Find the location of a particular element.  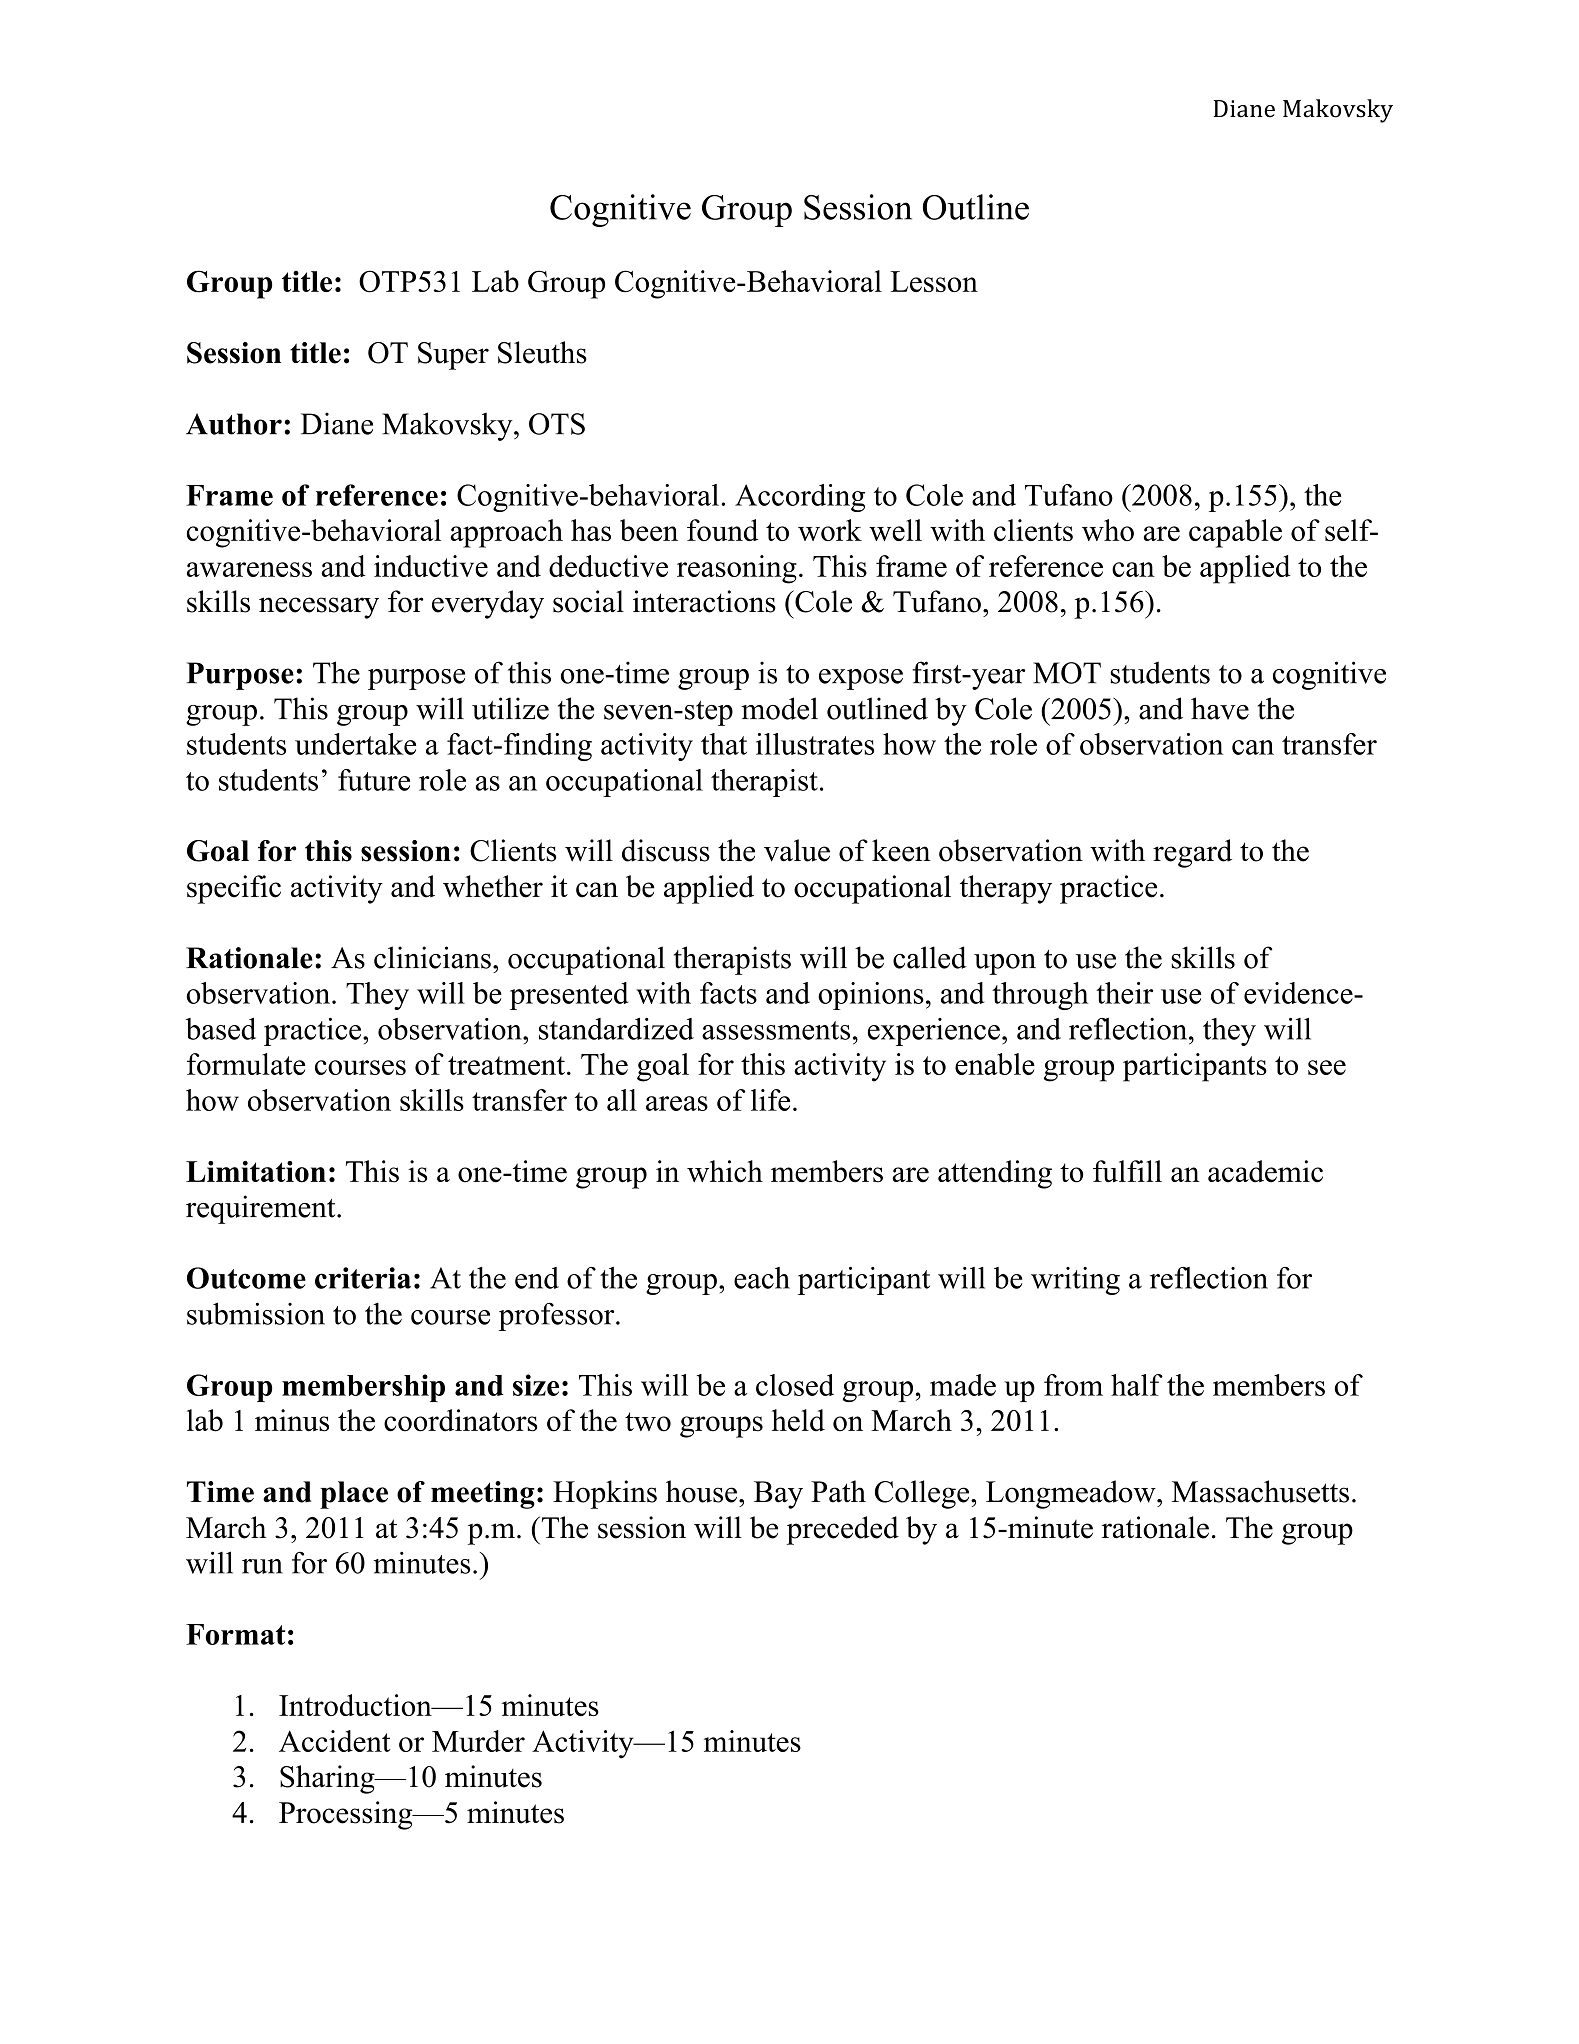

capable is located at coordinates (1235, 533).
